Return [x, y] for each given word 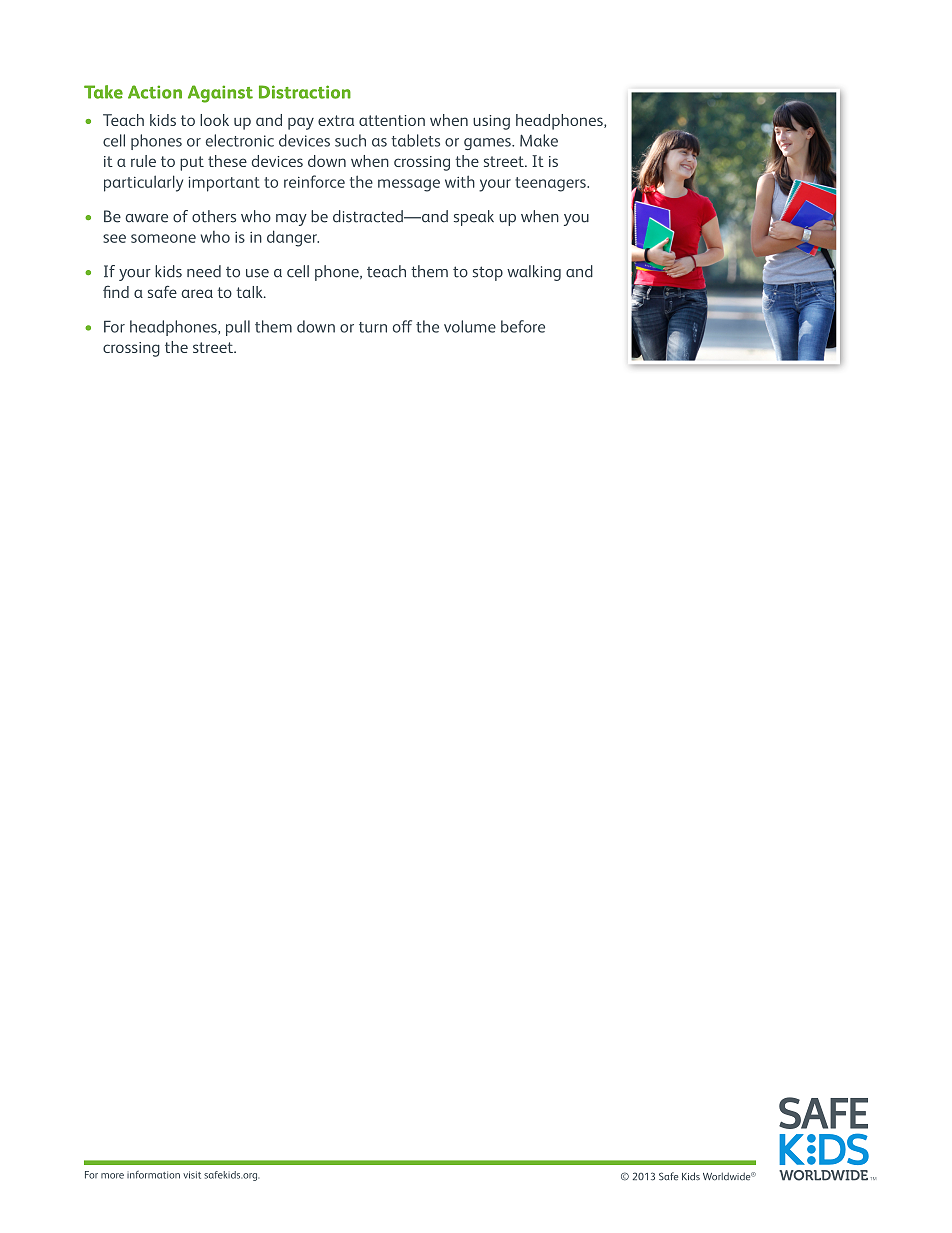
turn [373, 327]
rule [143, 161]
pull [238, 328]
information [153, 1175]
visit [192, 1175]
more [112, 1176]
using [491, 122]
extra [336, 120]
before [523, 326]
